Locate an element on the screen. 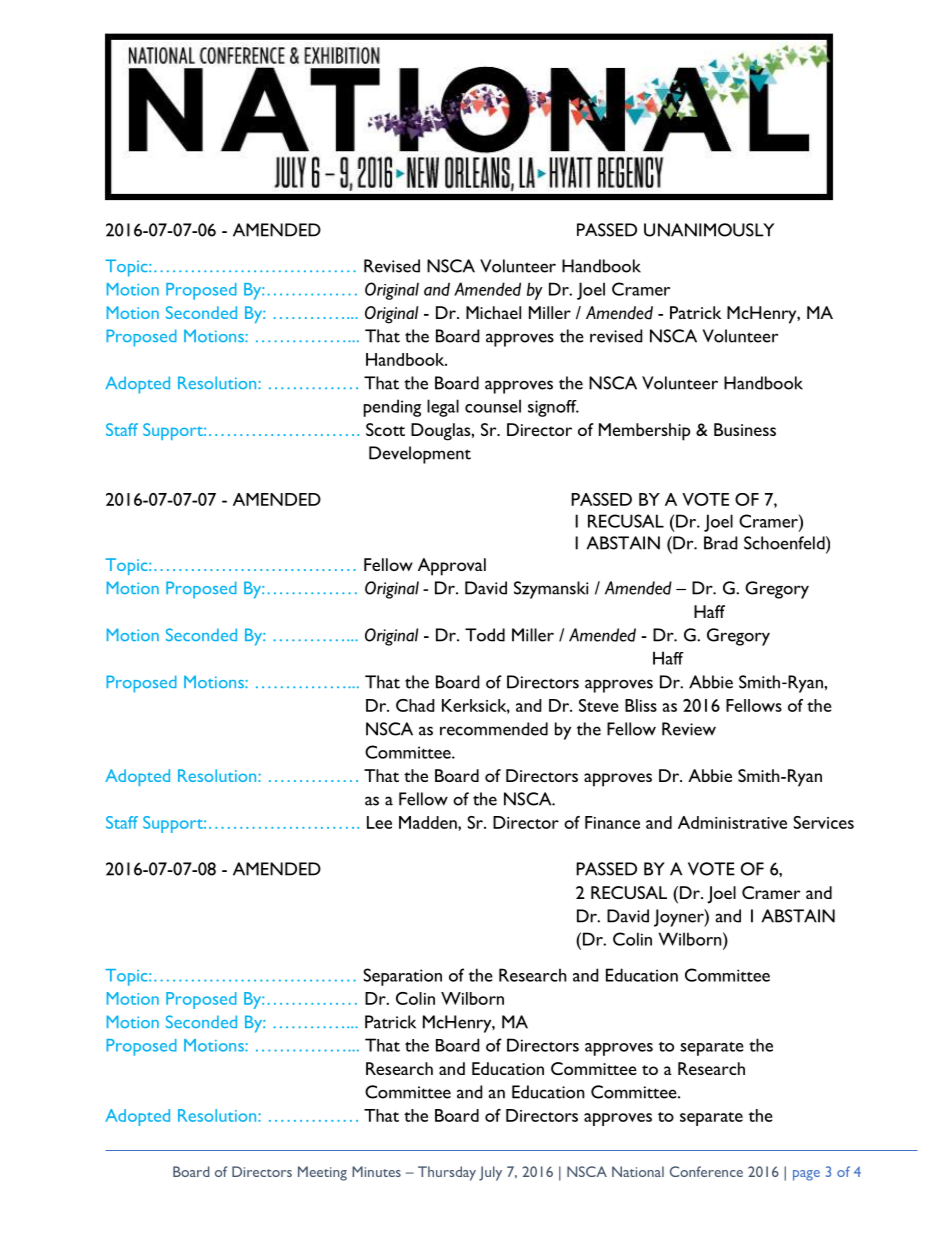 Image resolution: width=952 pixels, height=1233 pixels. Business is located at coordinates (745, 429).
